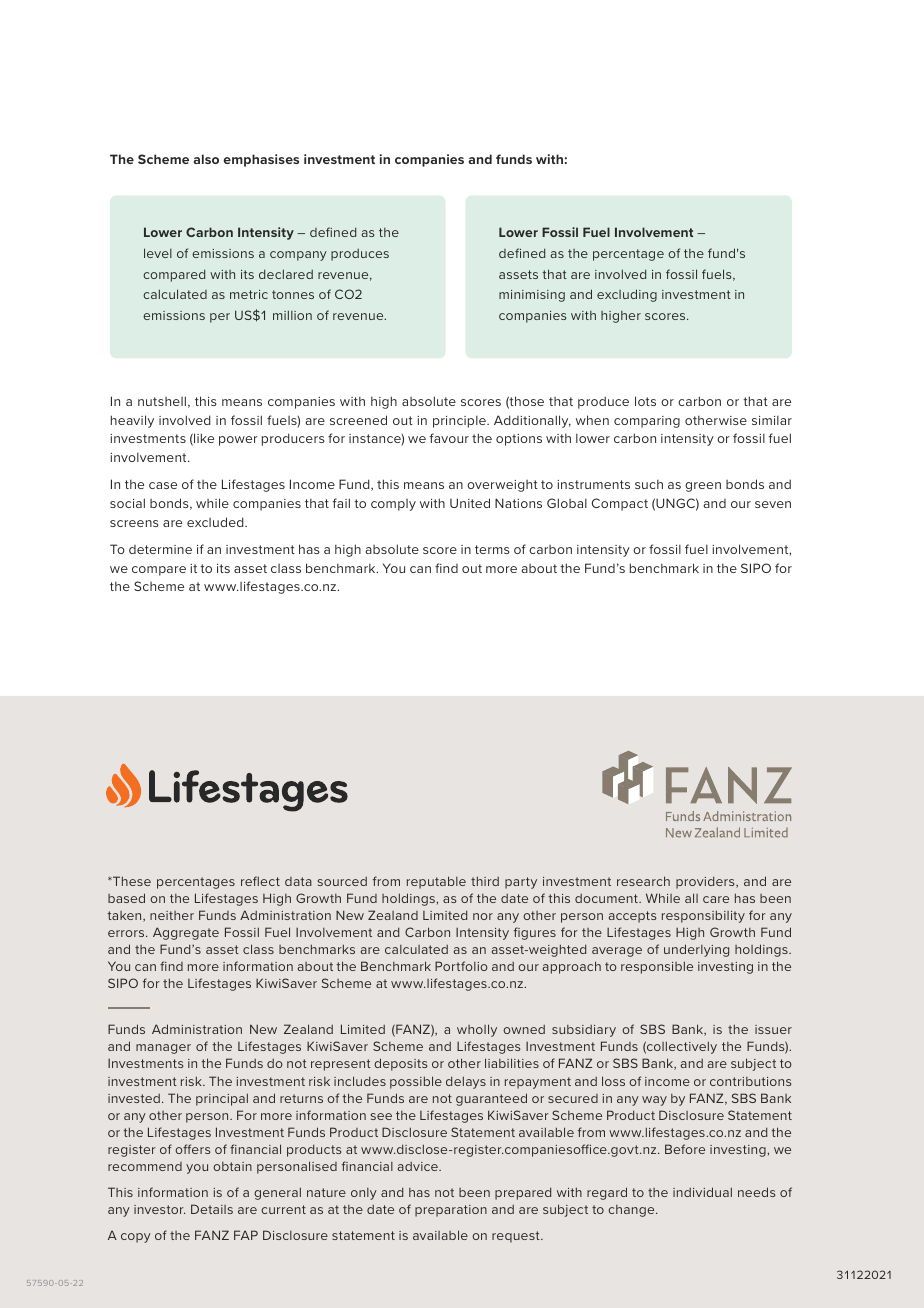  Describe the element at coordinates (451, 1211) in the page. I see `preparation` at that location.
